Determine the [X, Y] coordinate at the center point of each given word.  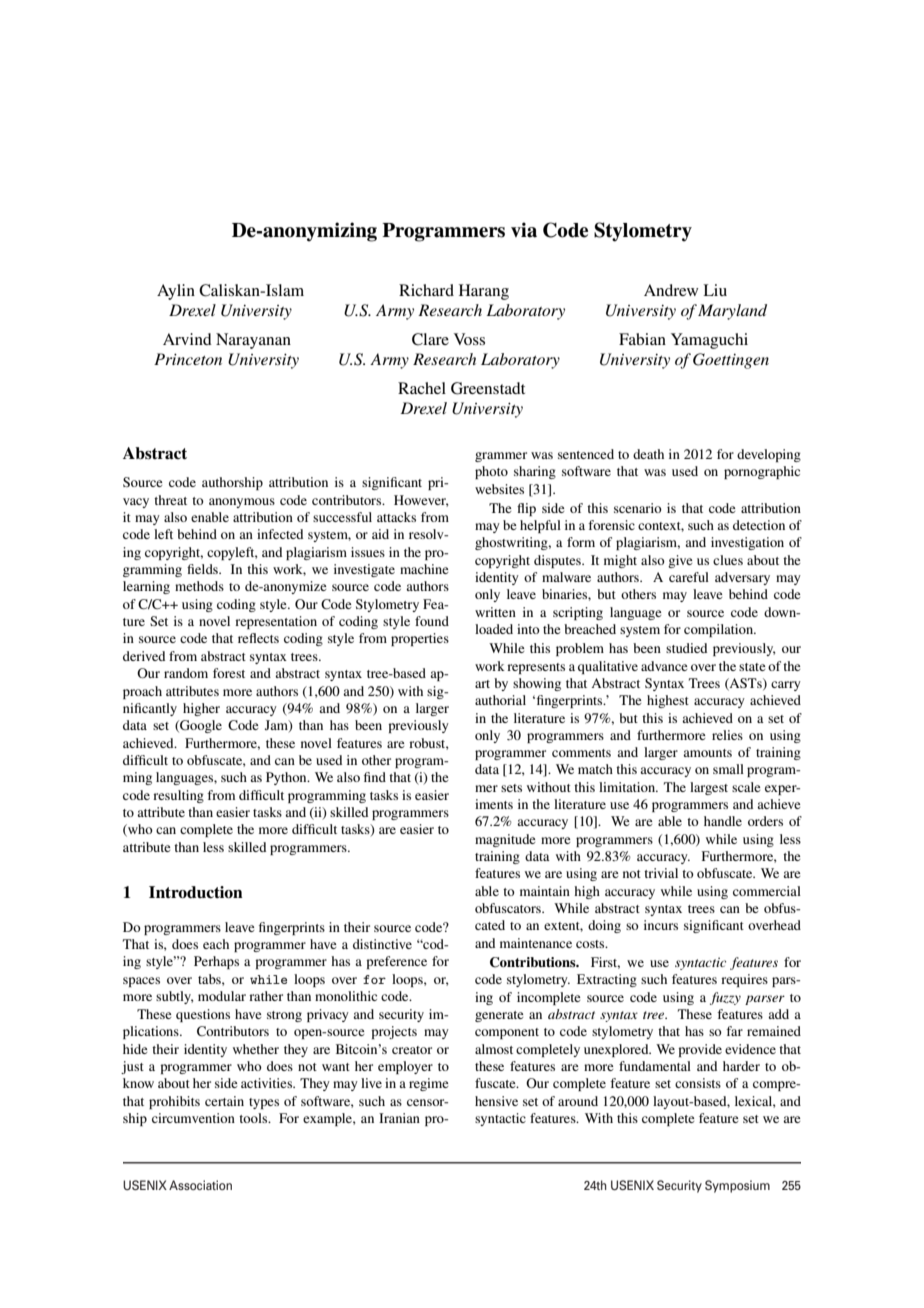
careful [689, 577]
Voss [469, 339]
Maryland [732, 312]
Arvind [187, 339]
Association [200, 1185]
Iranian [399, 1118]
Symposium [737, 1186]
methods [199, 586]
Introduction [196, 892]
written [495, 612]
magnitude [505, 840]
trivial [661, 873]
